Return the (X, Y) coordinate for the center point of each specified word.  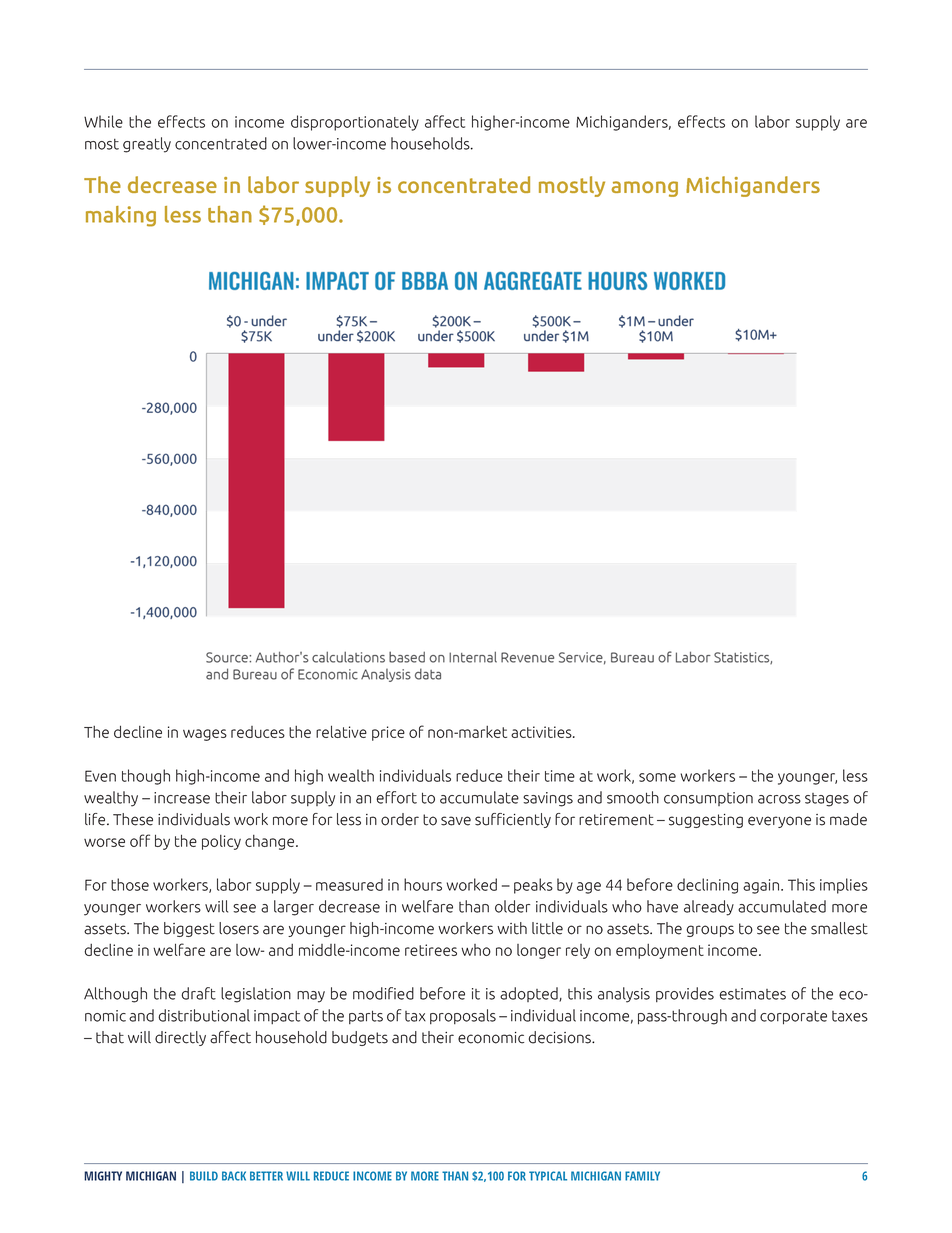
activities (542, 732)
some (657, 777)
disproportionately (355, 123)
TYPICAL (548, 1176)
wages (205, 735)
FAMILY (642, 1176)
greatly (147, 145)
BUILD (204, 1176)
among (644, 189)
